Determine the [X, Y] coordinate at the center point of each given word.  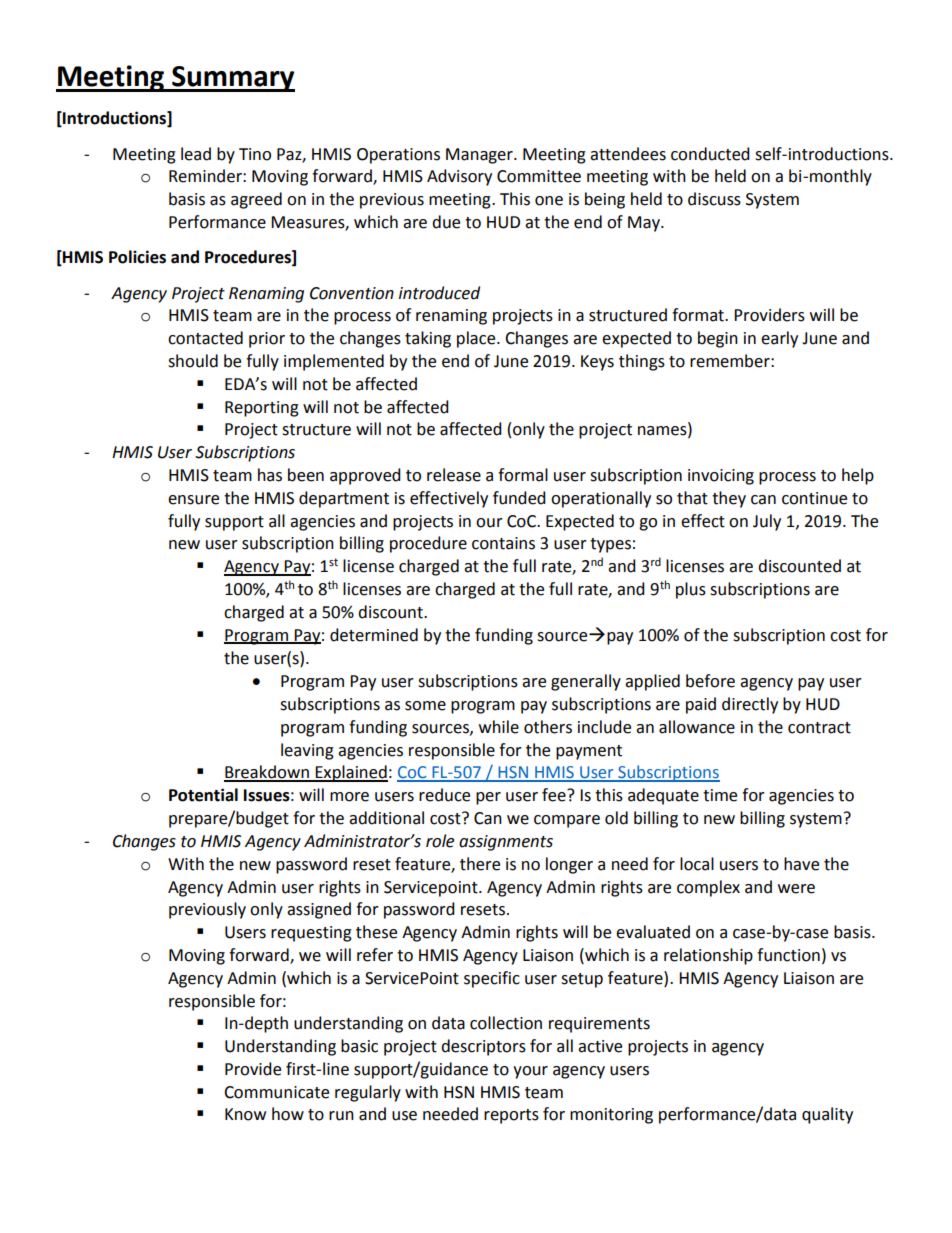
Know [245, 1114]
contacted [205, 338]
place [477, 339]
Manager [480, 156]
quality [827, 1115]
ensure [193, 500]
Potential [203, 795]
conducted [710, 154]
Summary [232, 79]
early [779, 339]
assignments [506, 843]
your [530, 1072]
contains [503, 543]
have [801, 864]
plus [691, 590]
